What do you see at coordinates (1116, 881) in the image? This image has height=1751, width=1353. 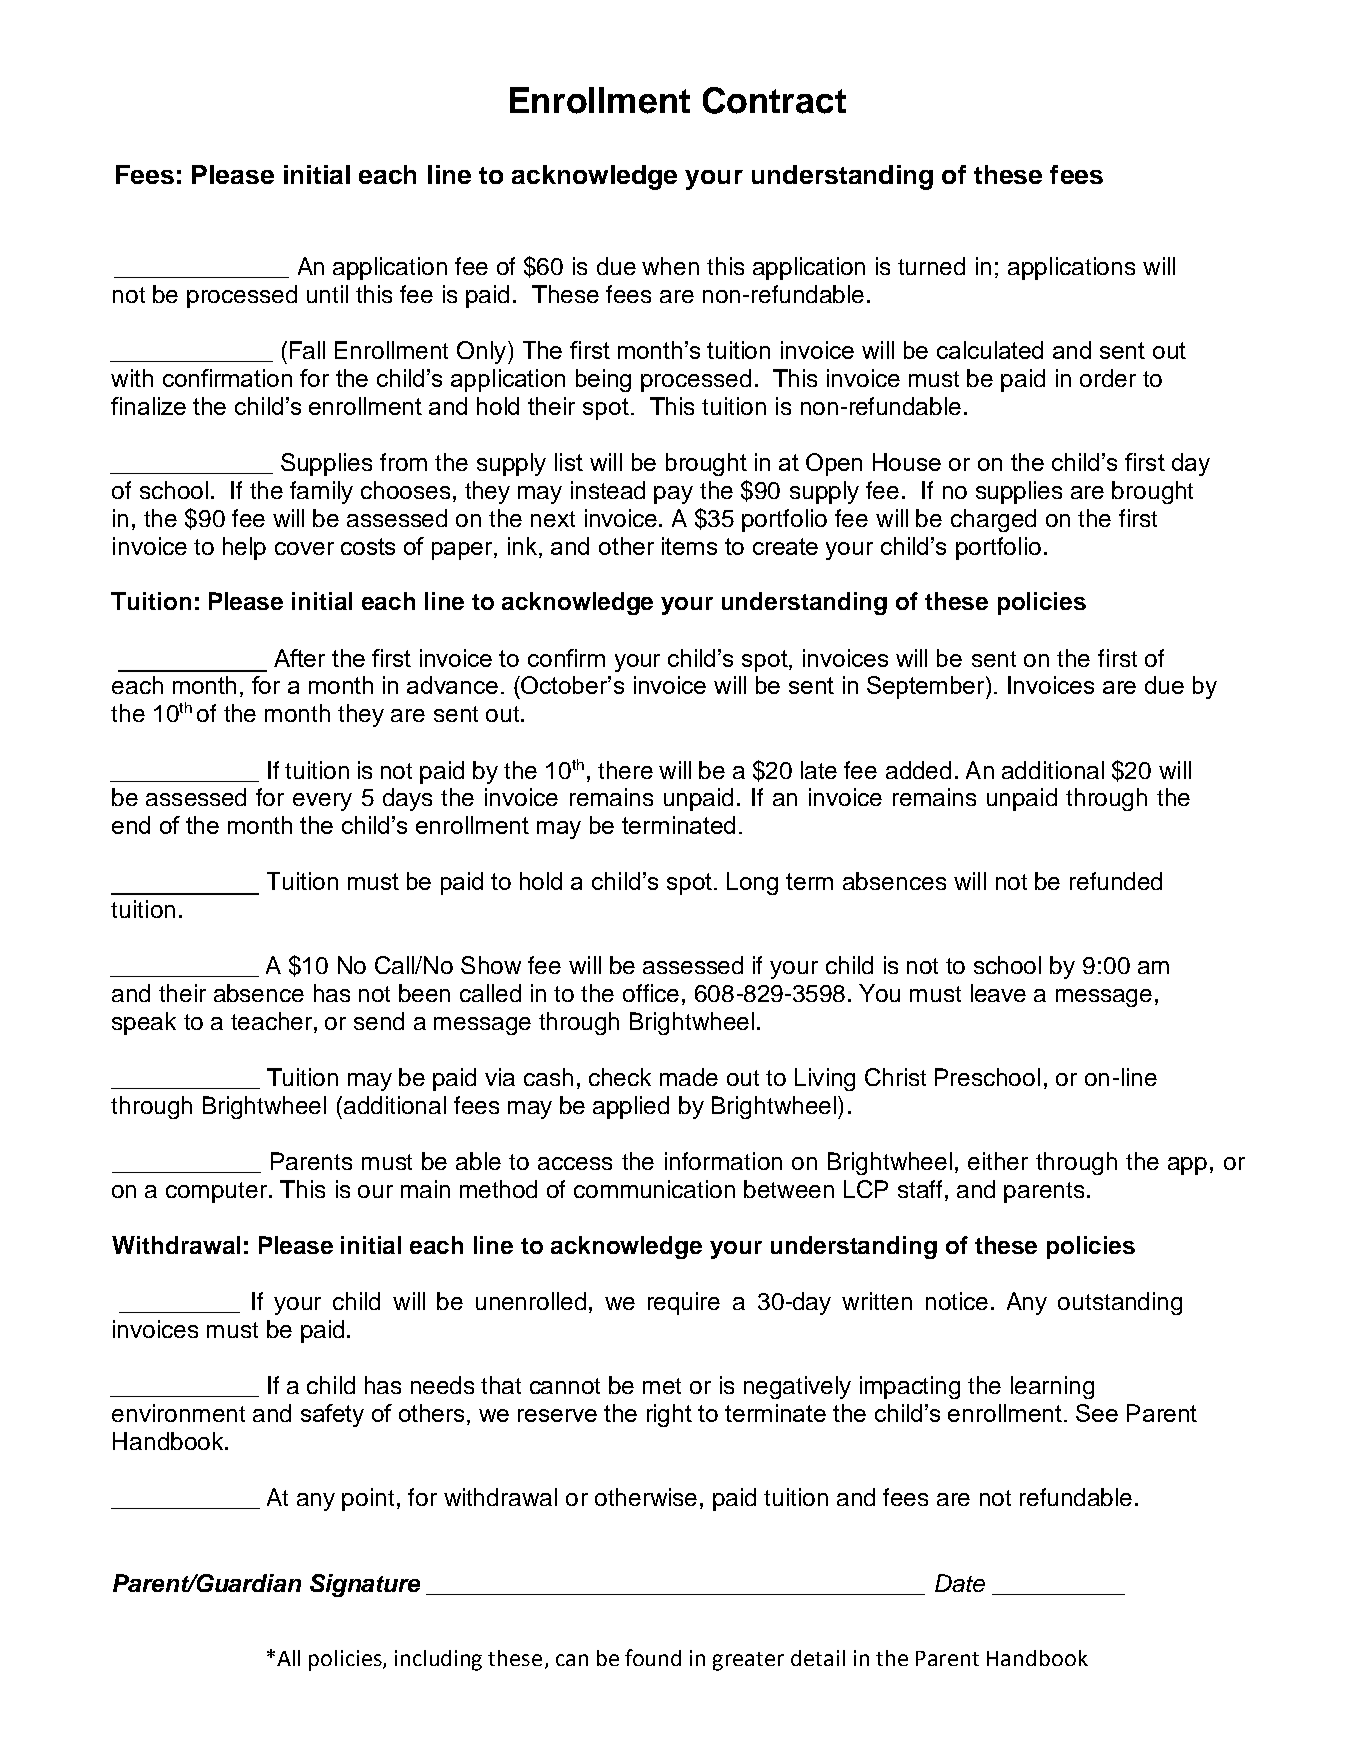 I see `refunded` at bounding box center [1116, 881].
